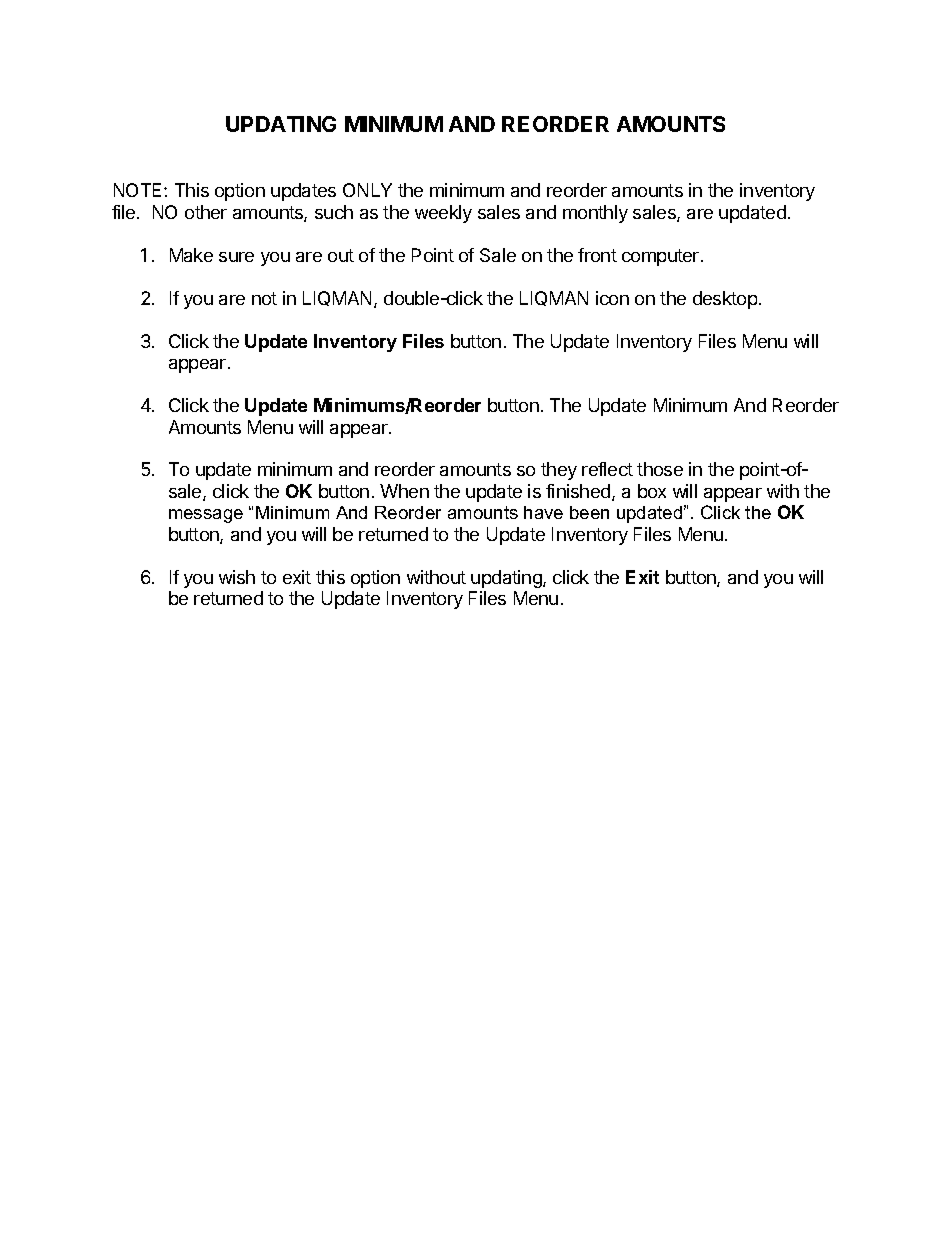 This screenshot has height=1233, width=952. Describe the element at coordinates (237, 577) in the screenshot. I see `wish` at that location.
